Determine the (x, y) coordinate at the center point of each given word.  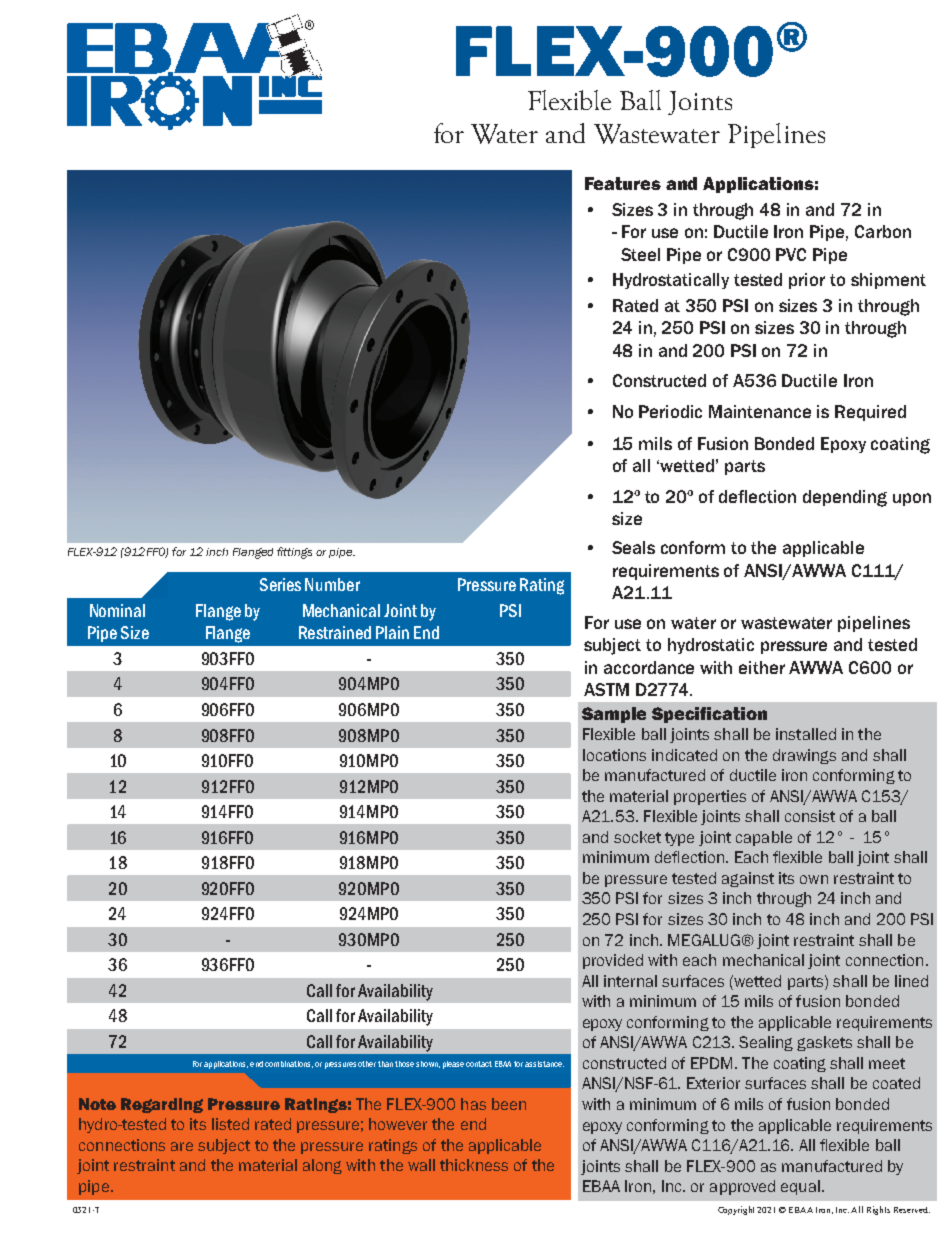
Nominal (117, 610)
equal (800, 1187)
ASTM (606, 689)
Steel (640, 254)
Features (623, 183)
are (182, 1146)
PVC (791, 254)
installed (806, 734)
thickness (474, 1165)
